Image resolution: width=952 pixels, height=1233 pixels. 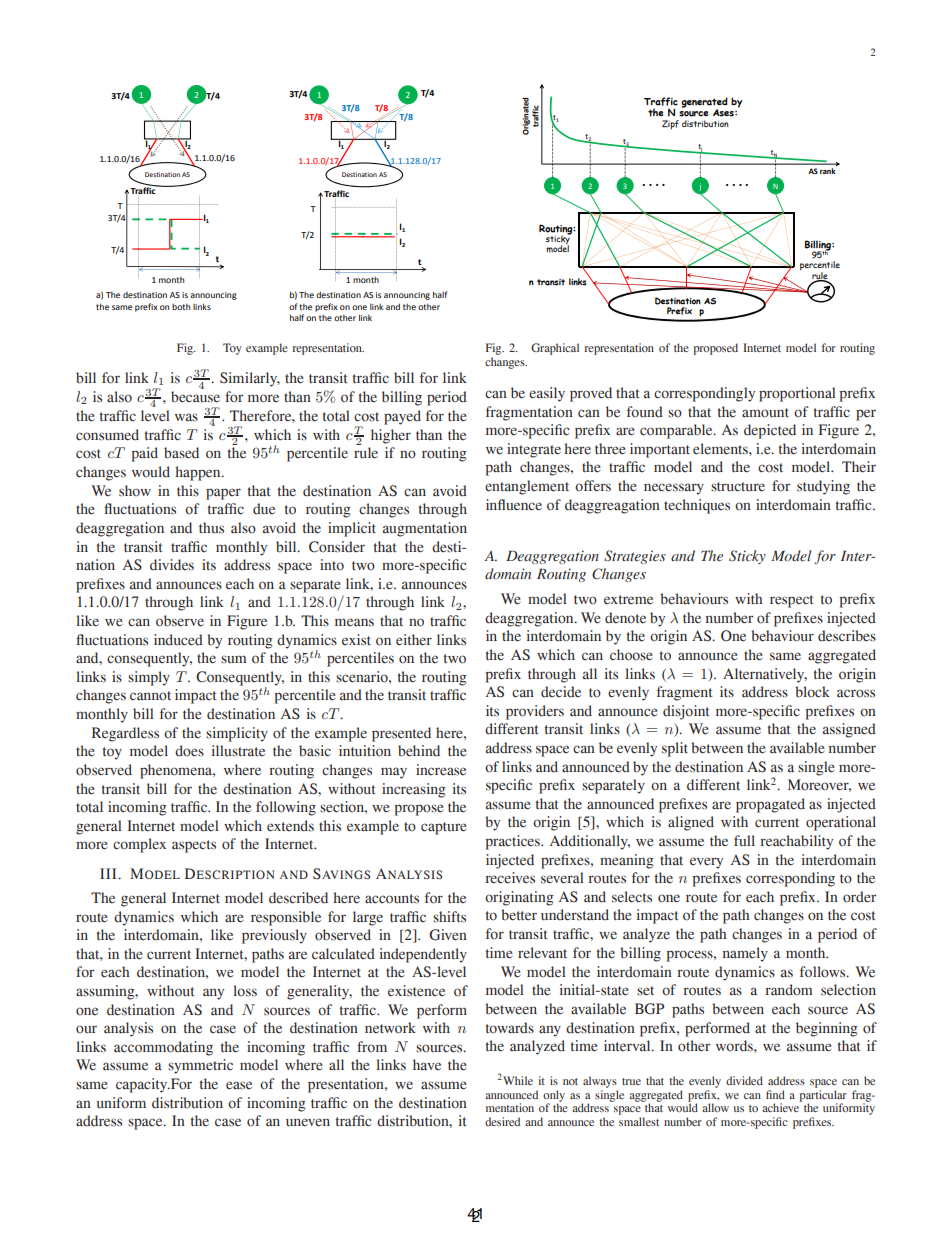 I want to click on based, so click(x=181, y=453).
